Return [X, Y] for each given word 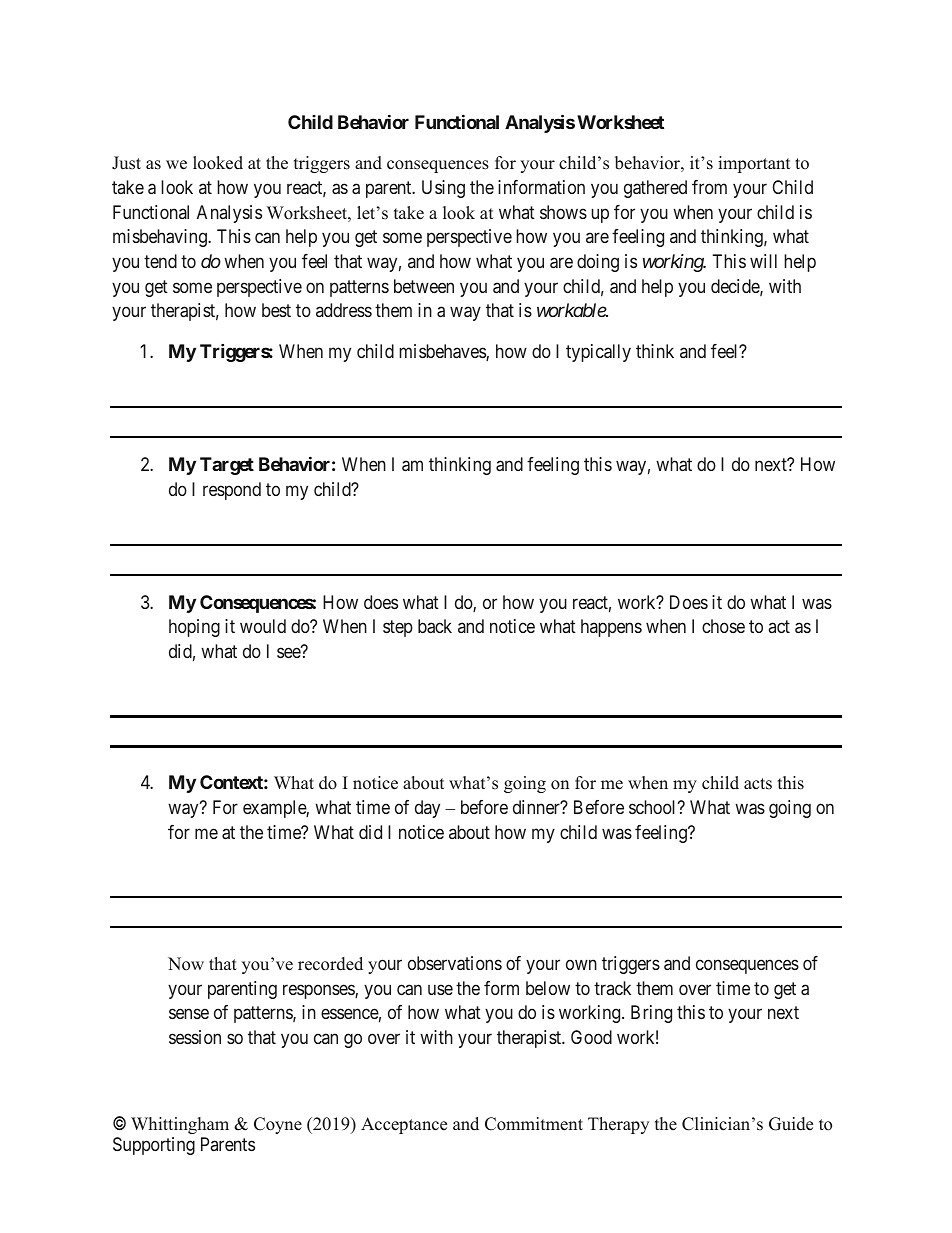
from [709, 187]
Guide [791, 1124]
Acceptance [404, 1125]
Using [443, 189]
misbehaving [161, 238]
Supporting [154, 1146]
